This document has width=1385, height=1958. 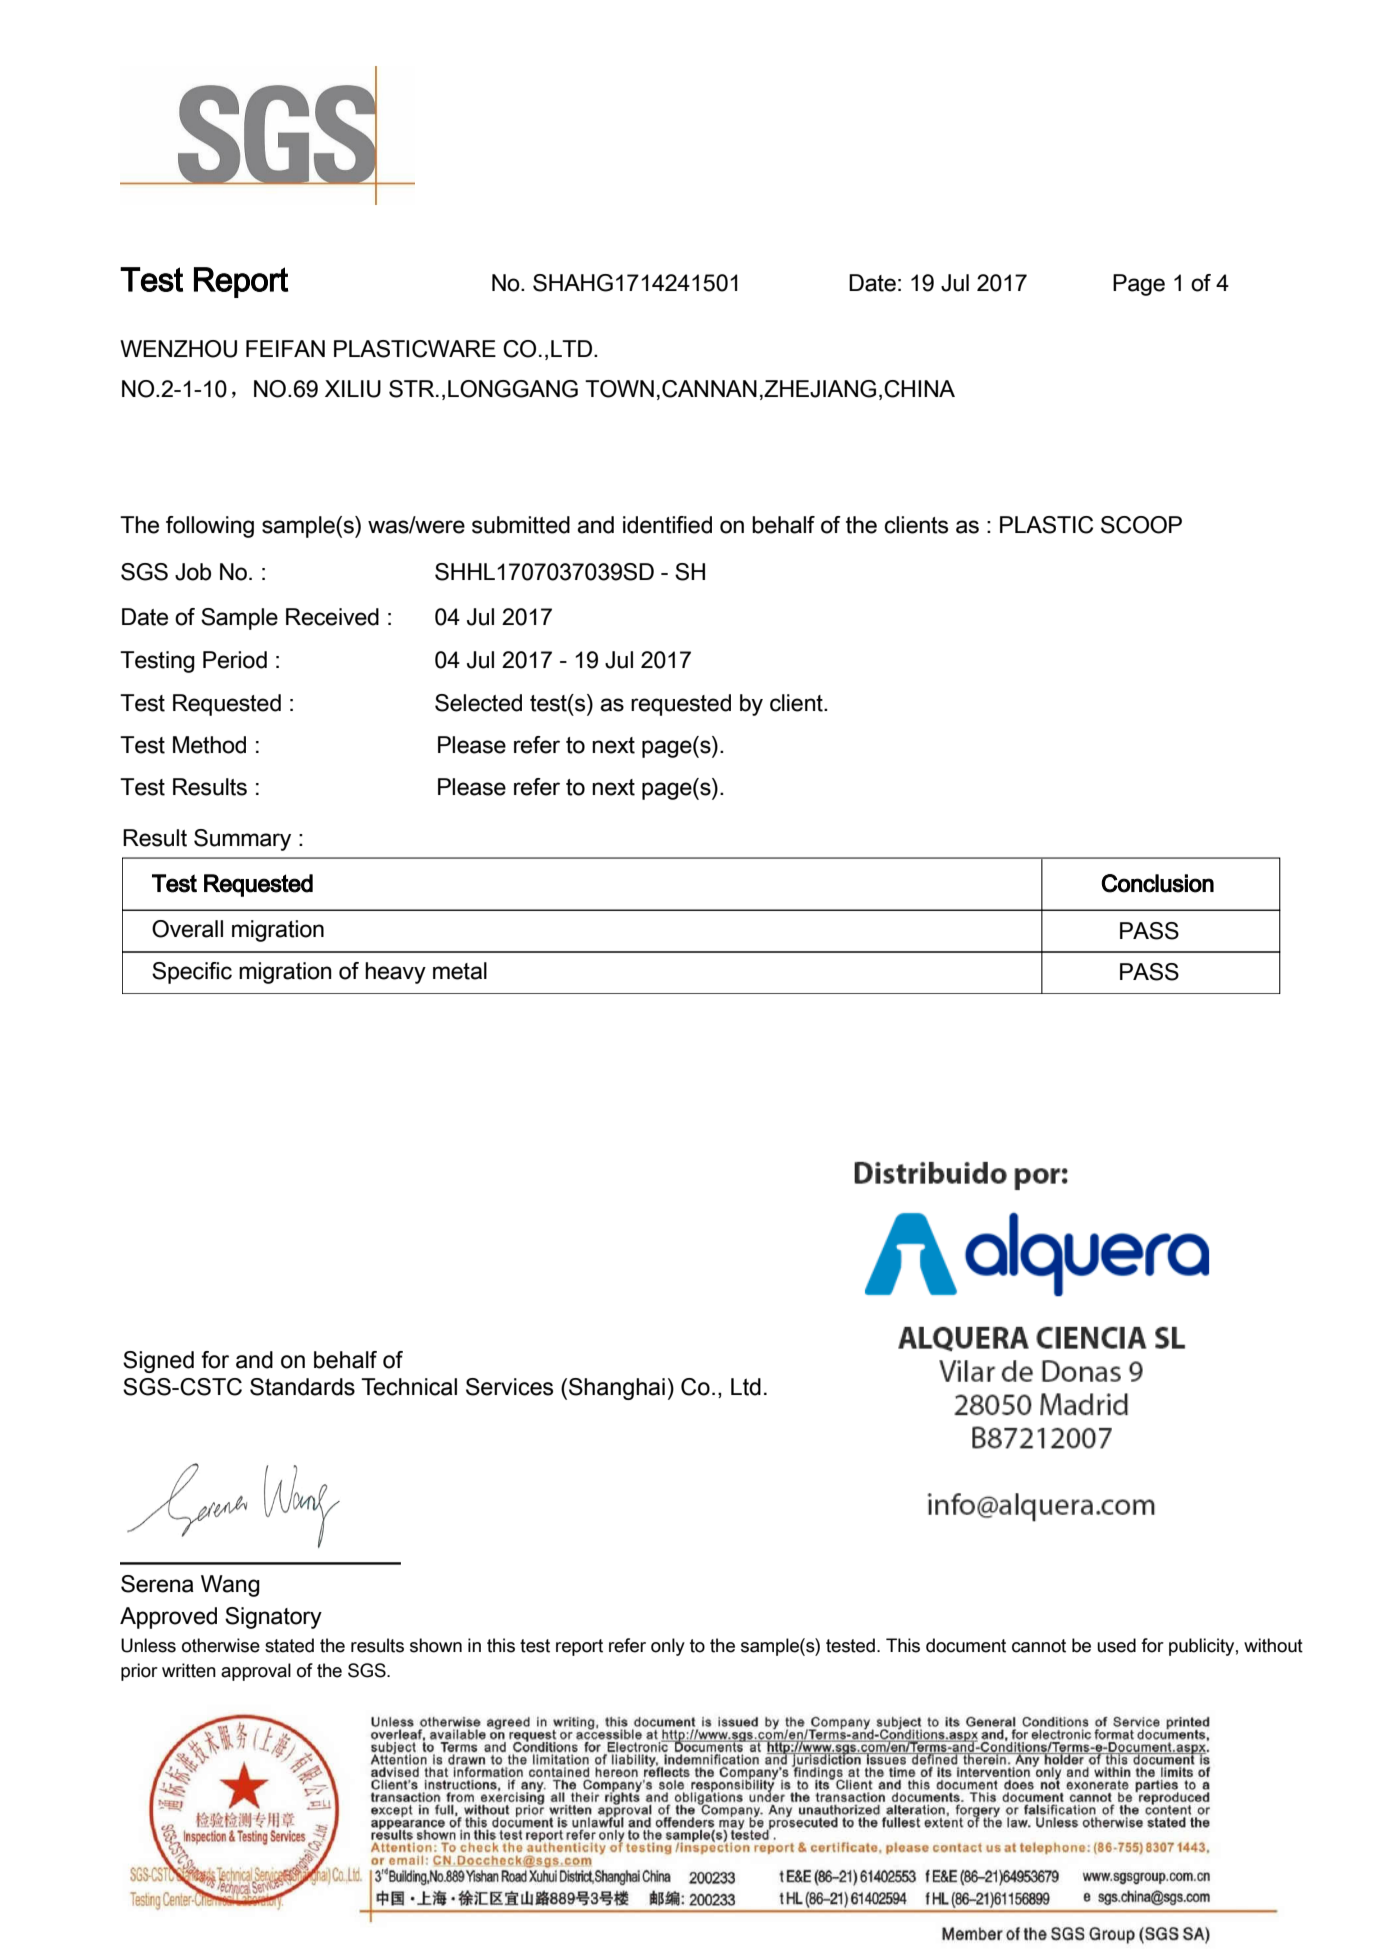 I want to click on identified, so click(x=667, y=525).
